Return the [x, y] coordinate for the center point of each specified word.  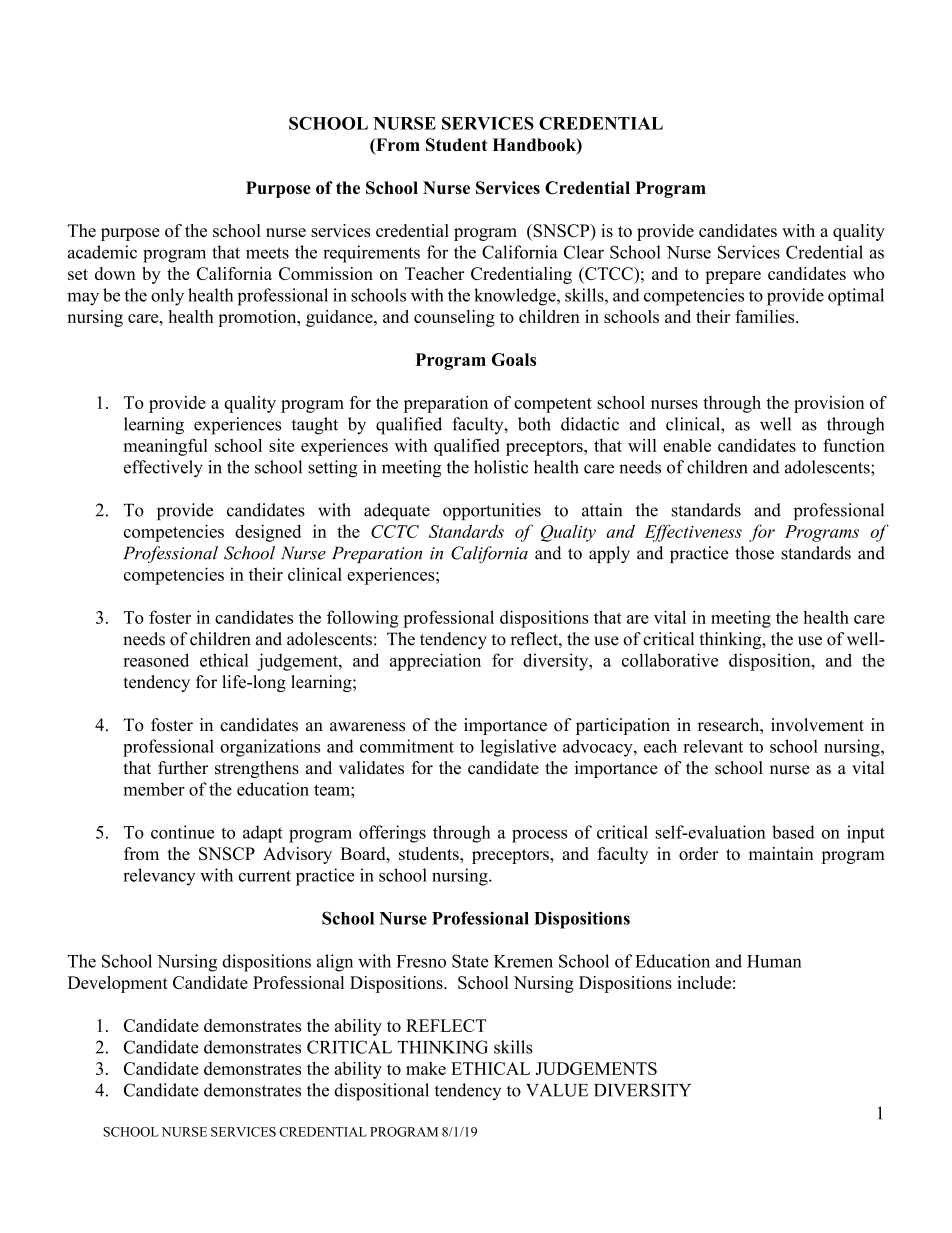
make [426, 1068]
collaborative [670, 660]
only [167, 297]
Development [118, 984]
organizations [270, 748]
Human [774, 961]
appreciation [435, 662]
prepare [733, 277]
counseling [454, 318]
